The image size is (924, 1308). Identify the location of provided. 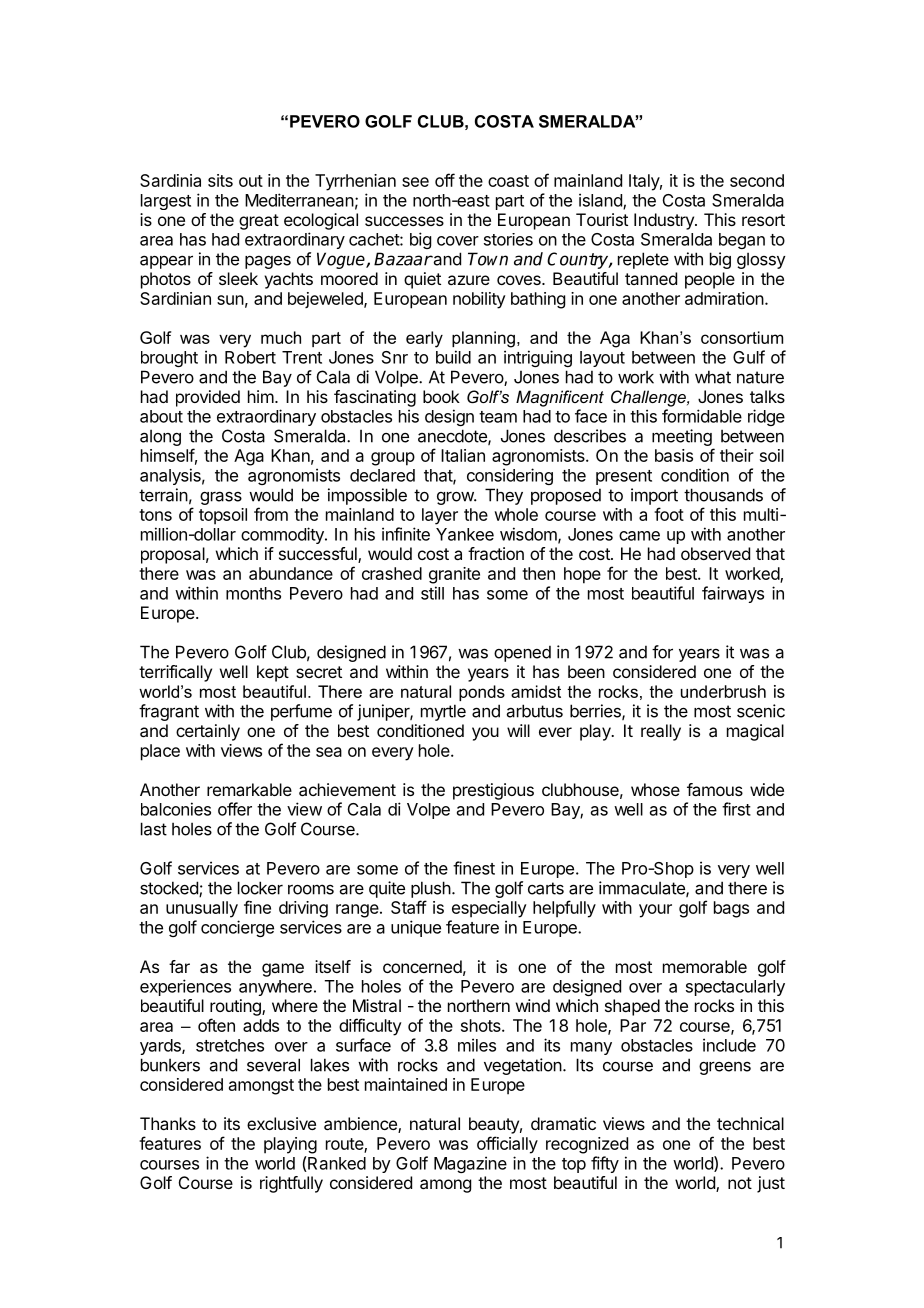
(208, 398).
